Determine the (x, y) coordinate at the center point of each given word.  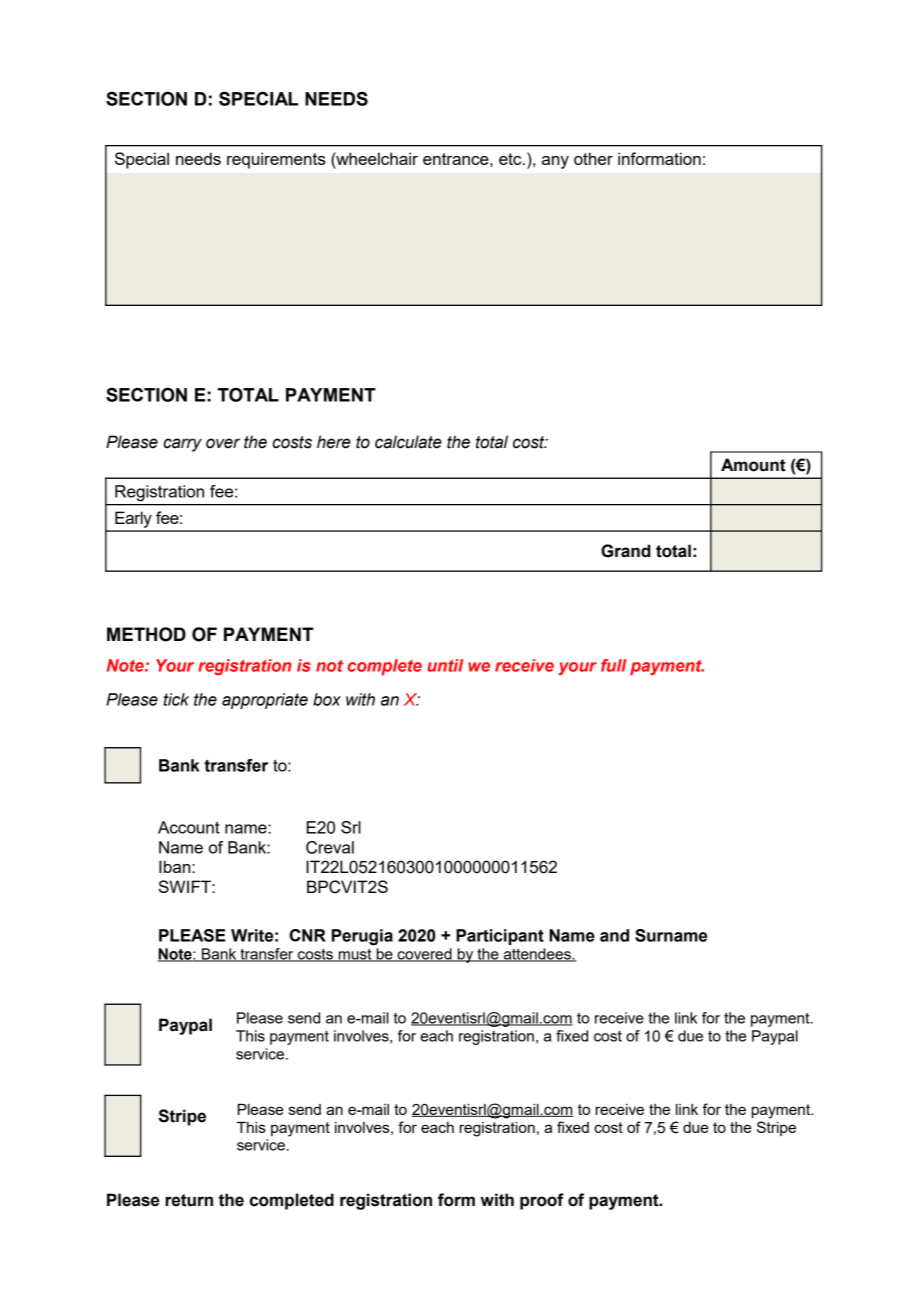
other (593, 158)
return (189, 1200)
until (445, 665)
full (614, 665)
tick (176, 699)
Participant (500, 937)
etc (511, 159)
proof (542, 1201)
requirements (276, 160)
